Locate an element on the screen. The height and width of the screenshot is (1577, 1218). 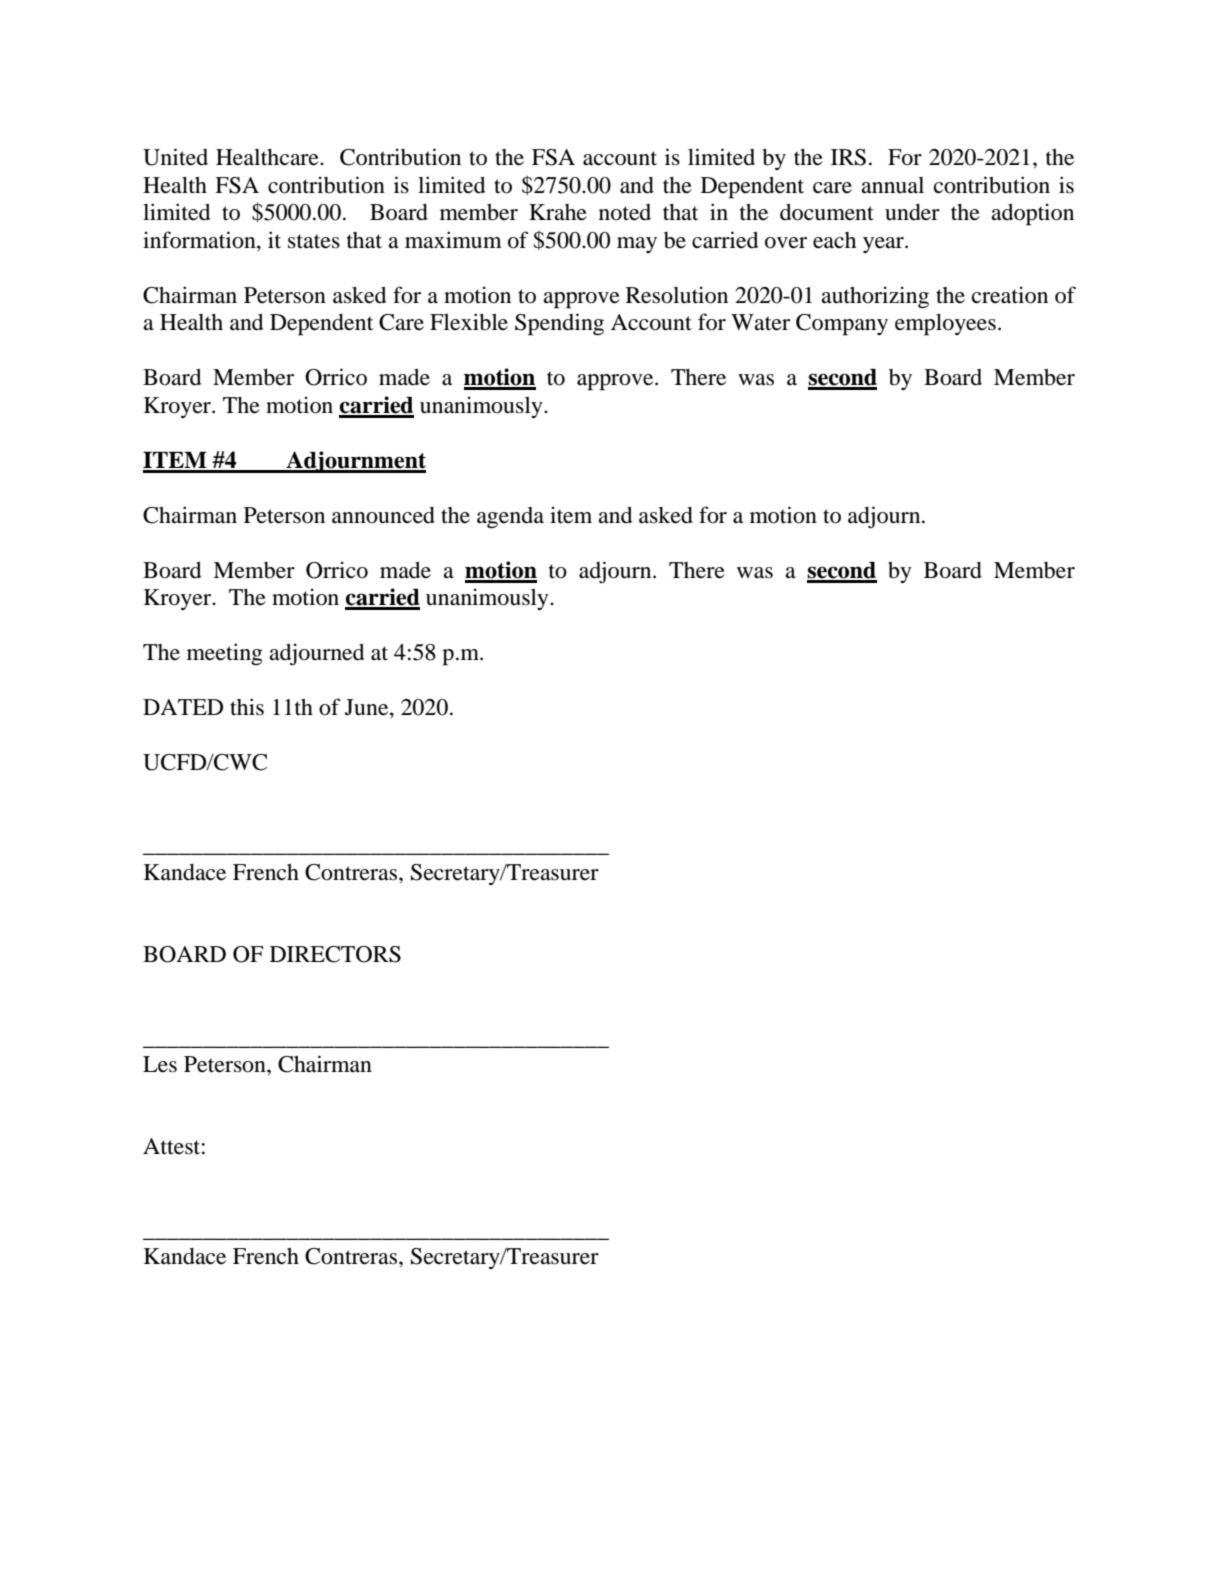
Les is located at coordinates (160, 1064).
